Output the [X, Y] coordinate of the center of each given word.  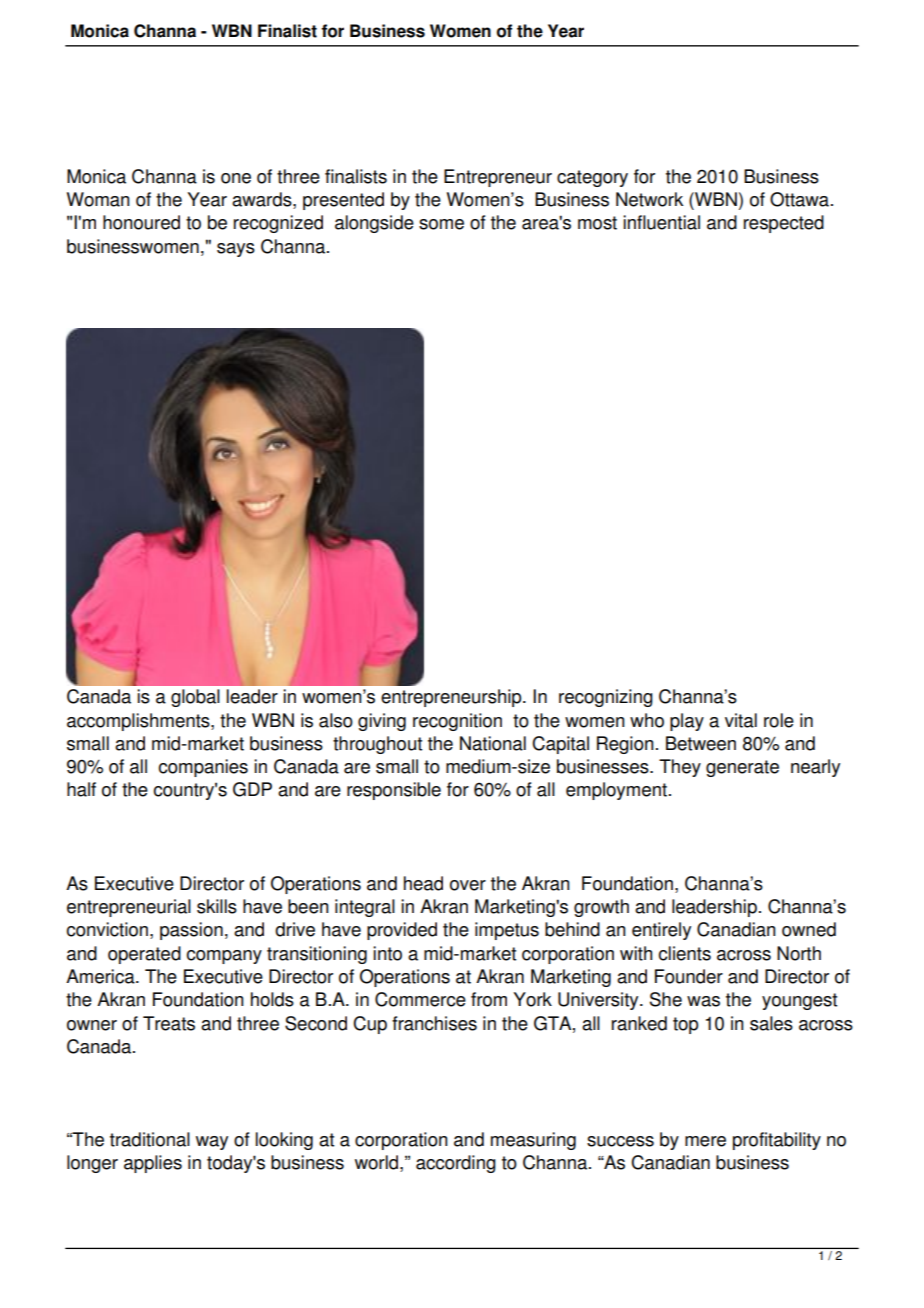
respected [784, 224]
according [456, 1164]
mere [705, 1141]
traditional [150, 1139]
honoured [141, 222]
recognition [457, 722]
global [195, 698]
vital [741, 720]
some [441, 224]
